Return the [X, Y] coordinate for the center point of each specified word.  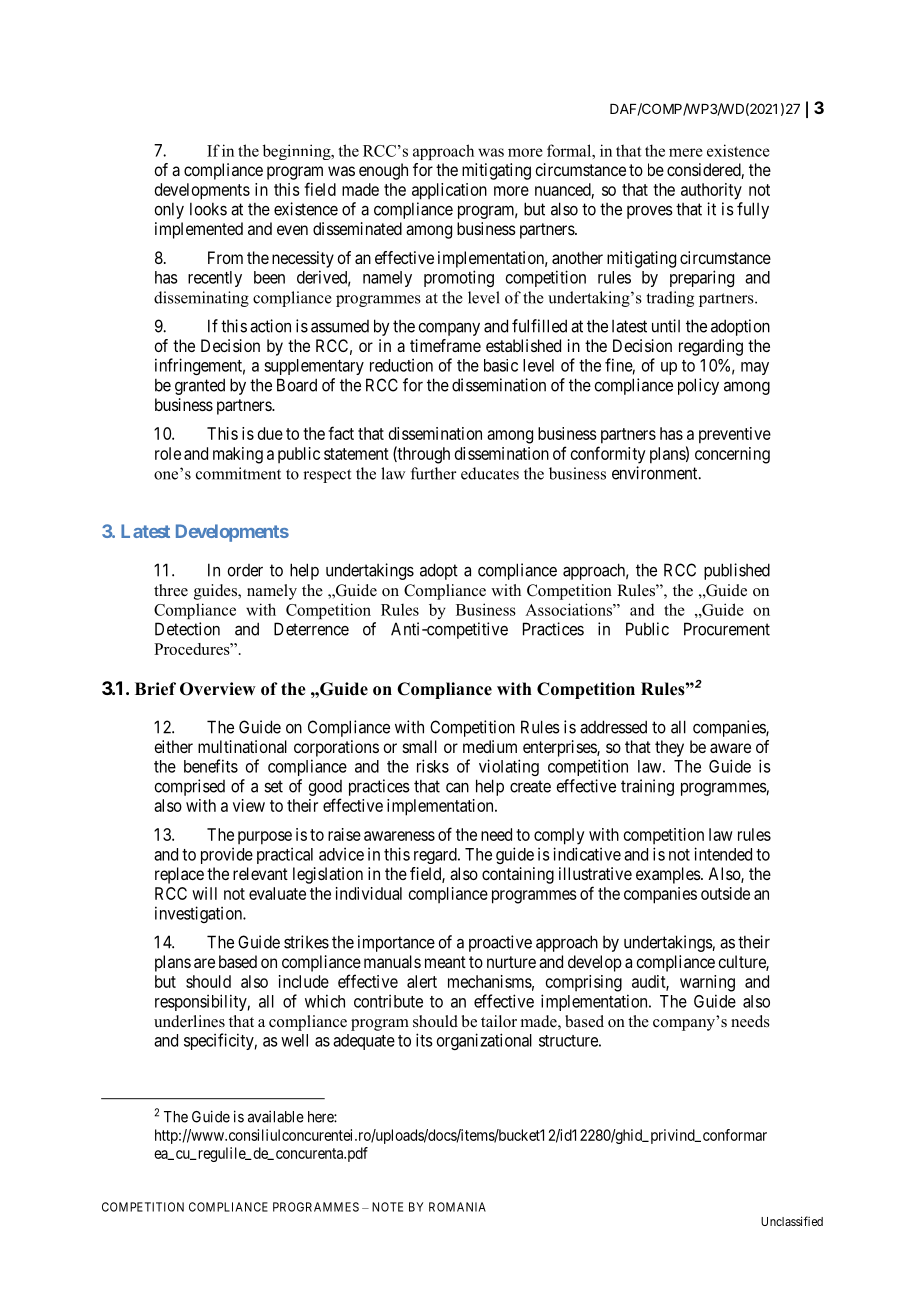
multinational [242, 746]
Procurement [727, 629]
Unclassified [792, 1221]
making [238, 455]
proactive [500, 943]
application [449, 191]
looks [208, 209]
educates [490, 473]
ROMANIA [457, 1207]
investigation [199, 914]
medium [490, 746]
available [276, 1116]
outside [725, 893]
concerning [732, 455]
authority [711, 191]
